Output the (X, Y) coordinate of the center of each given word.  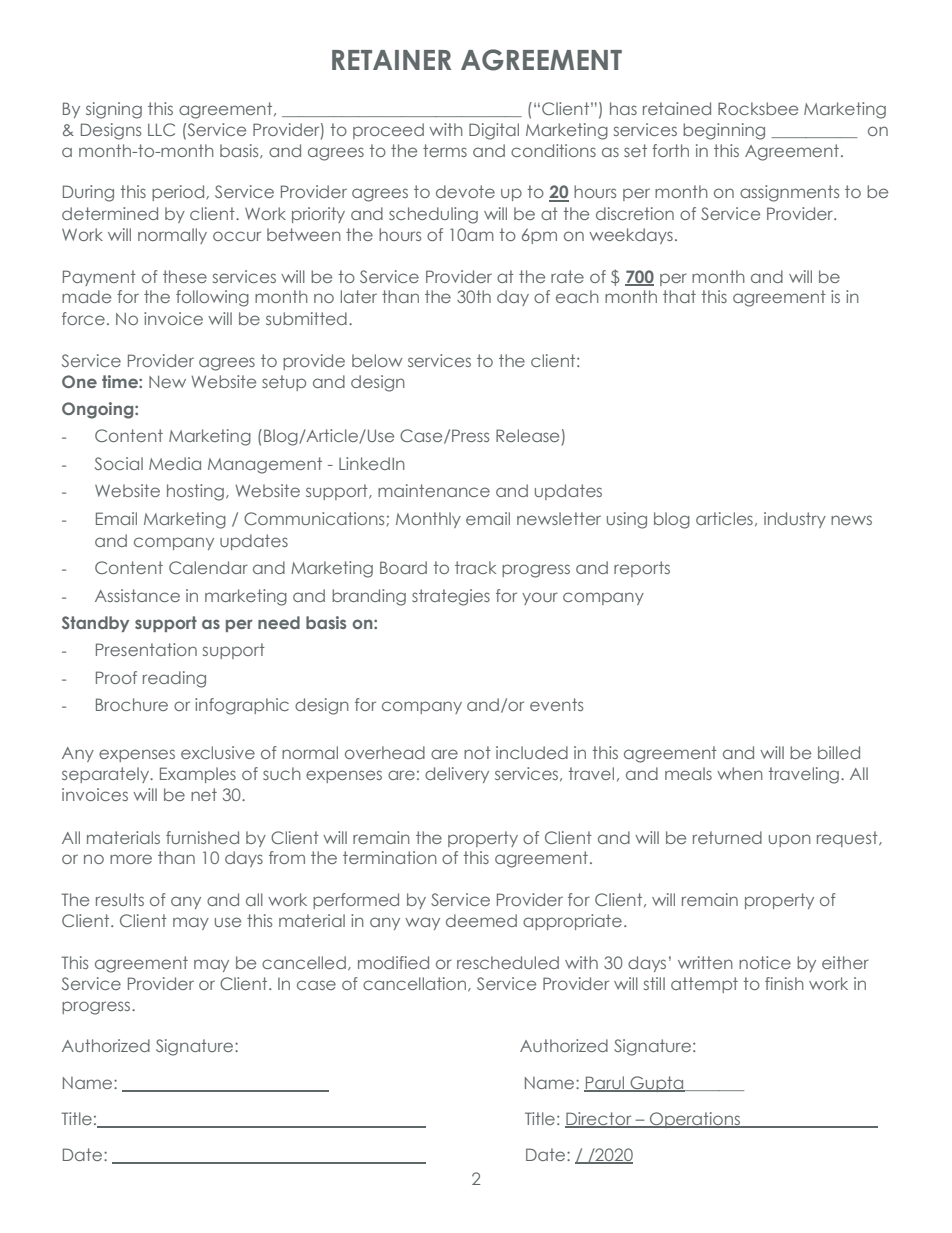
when (740, 773)
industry (795, 520)
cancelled (304, 962)
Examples (198, 775)
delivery (457, 775)
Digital (494, 131)
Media (175, 463)
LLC (161, 129)
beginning (724, 131)
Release (527, 435)
